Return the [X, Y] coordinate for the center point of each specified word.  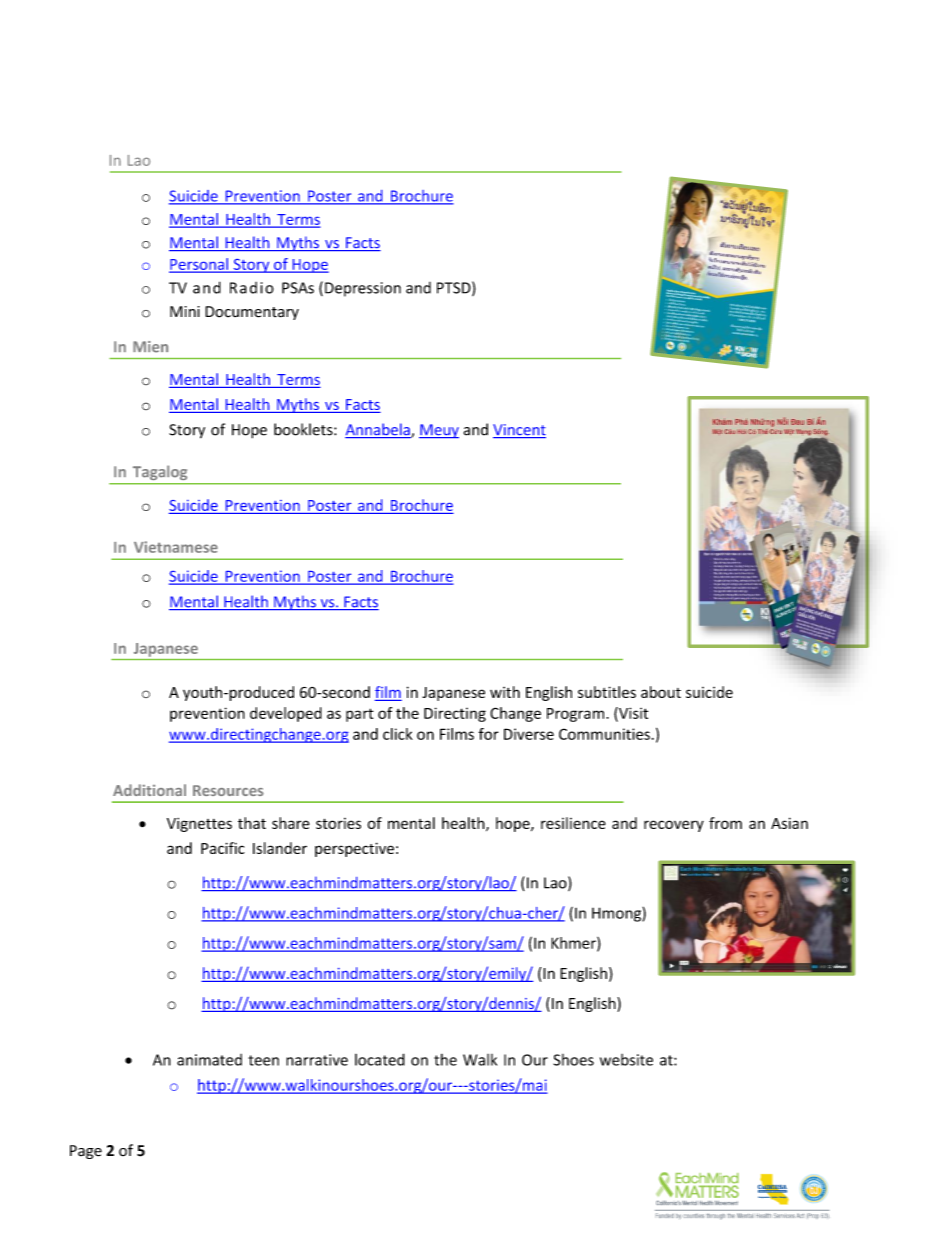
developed [286, 714]
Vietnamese [176, 547]
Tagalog [160, 473]
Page [86, 1152]
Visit [632, 714]
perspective [354, 849]
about [661, 692]
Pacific [223, 848]
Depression [363, 289]
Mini [185, 311]
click [398, 734]
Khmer [574, 944]
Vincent [519, 431]
